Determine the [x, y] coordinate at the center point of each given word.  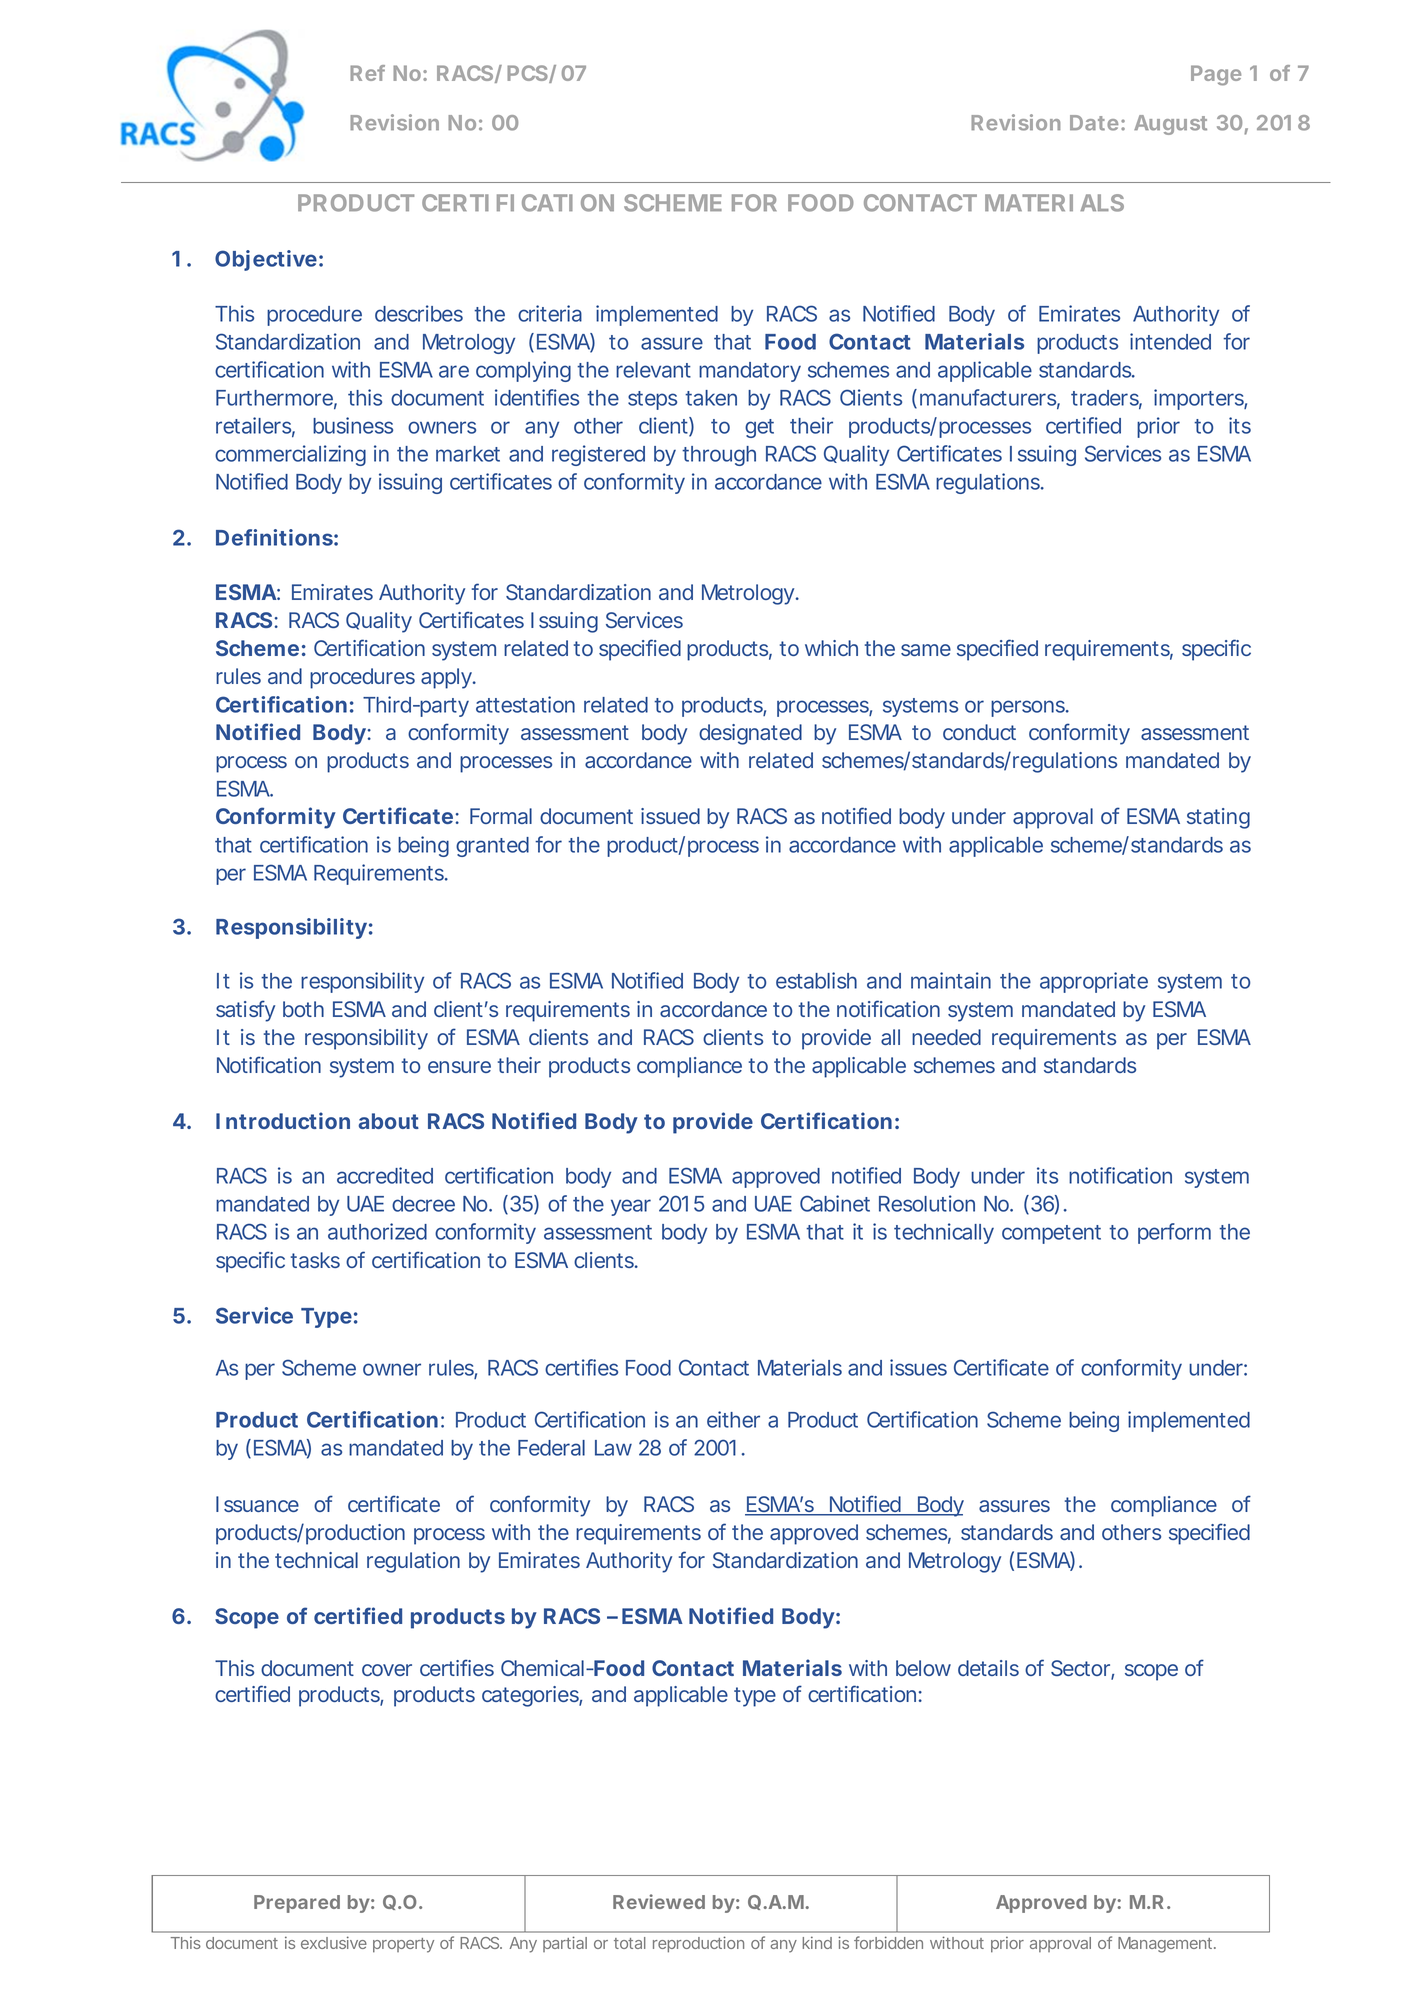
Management [1167, 1945]
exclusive [334, 1942]
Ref [367, 73]
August [1170, 125]
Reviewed [659, 1901]
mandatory [750, 372]
